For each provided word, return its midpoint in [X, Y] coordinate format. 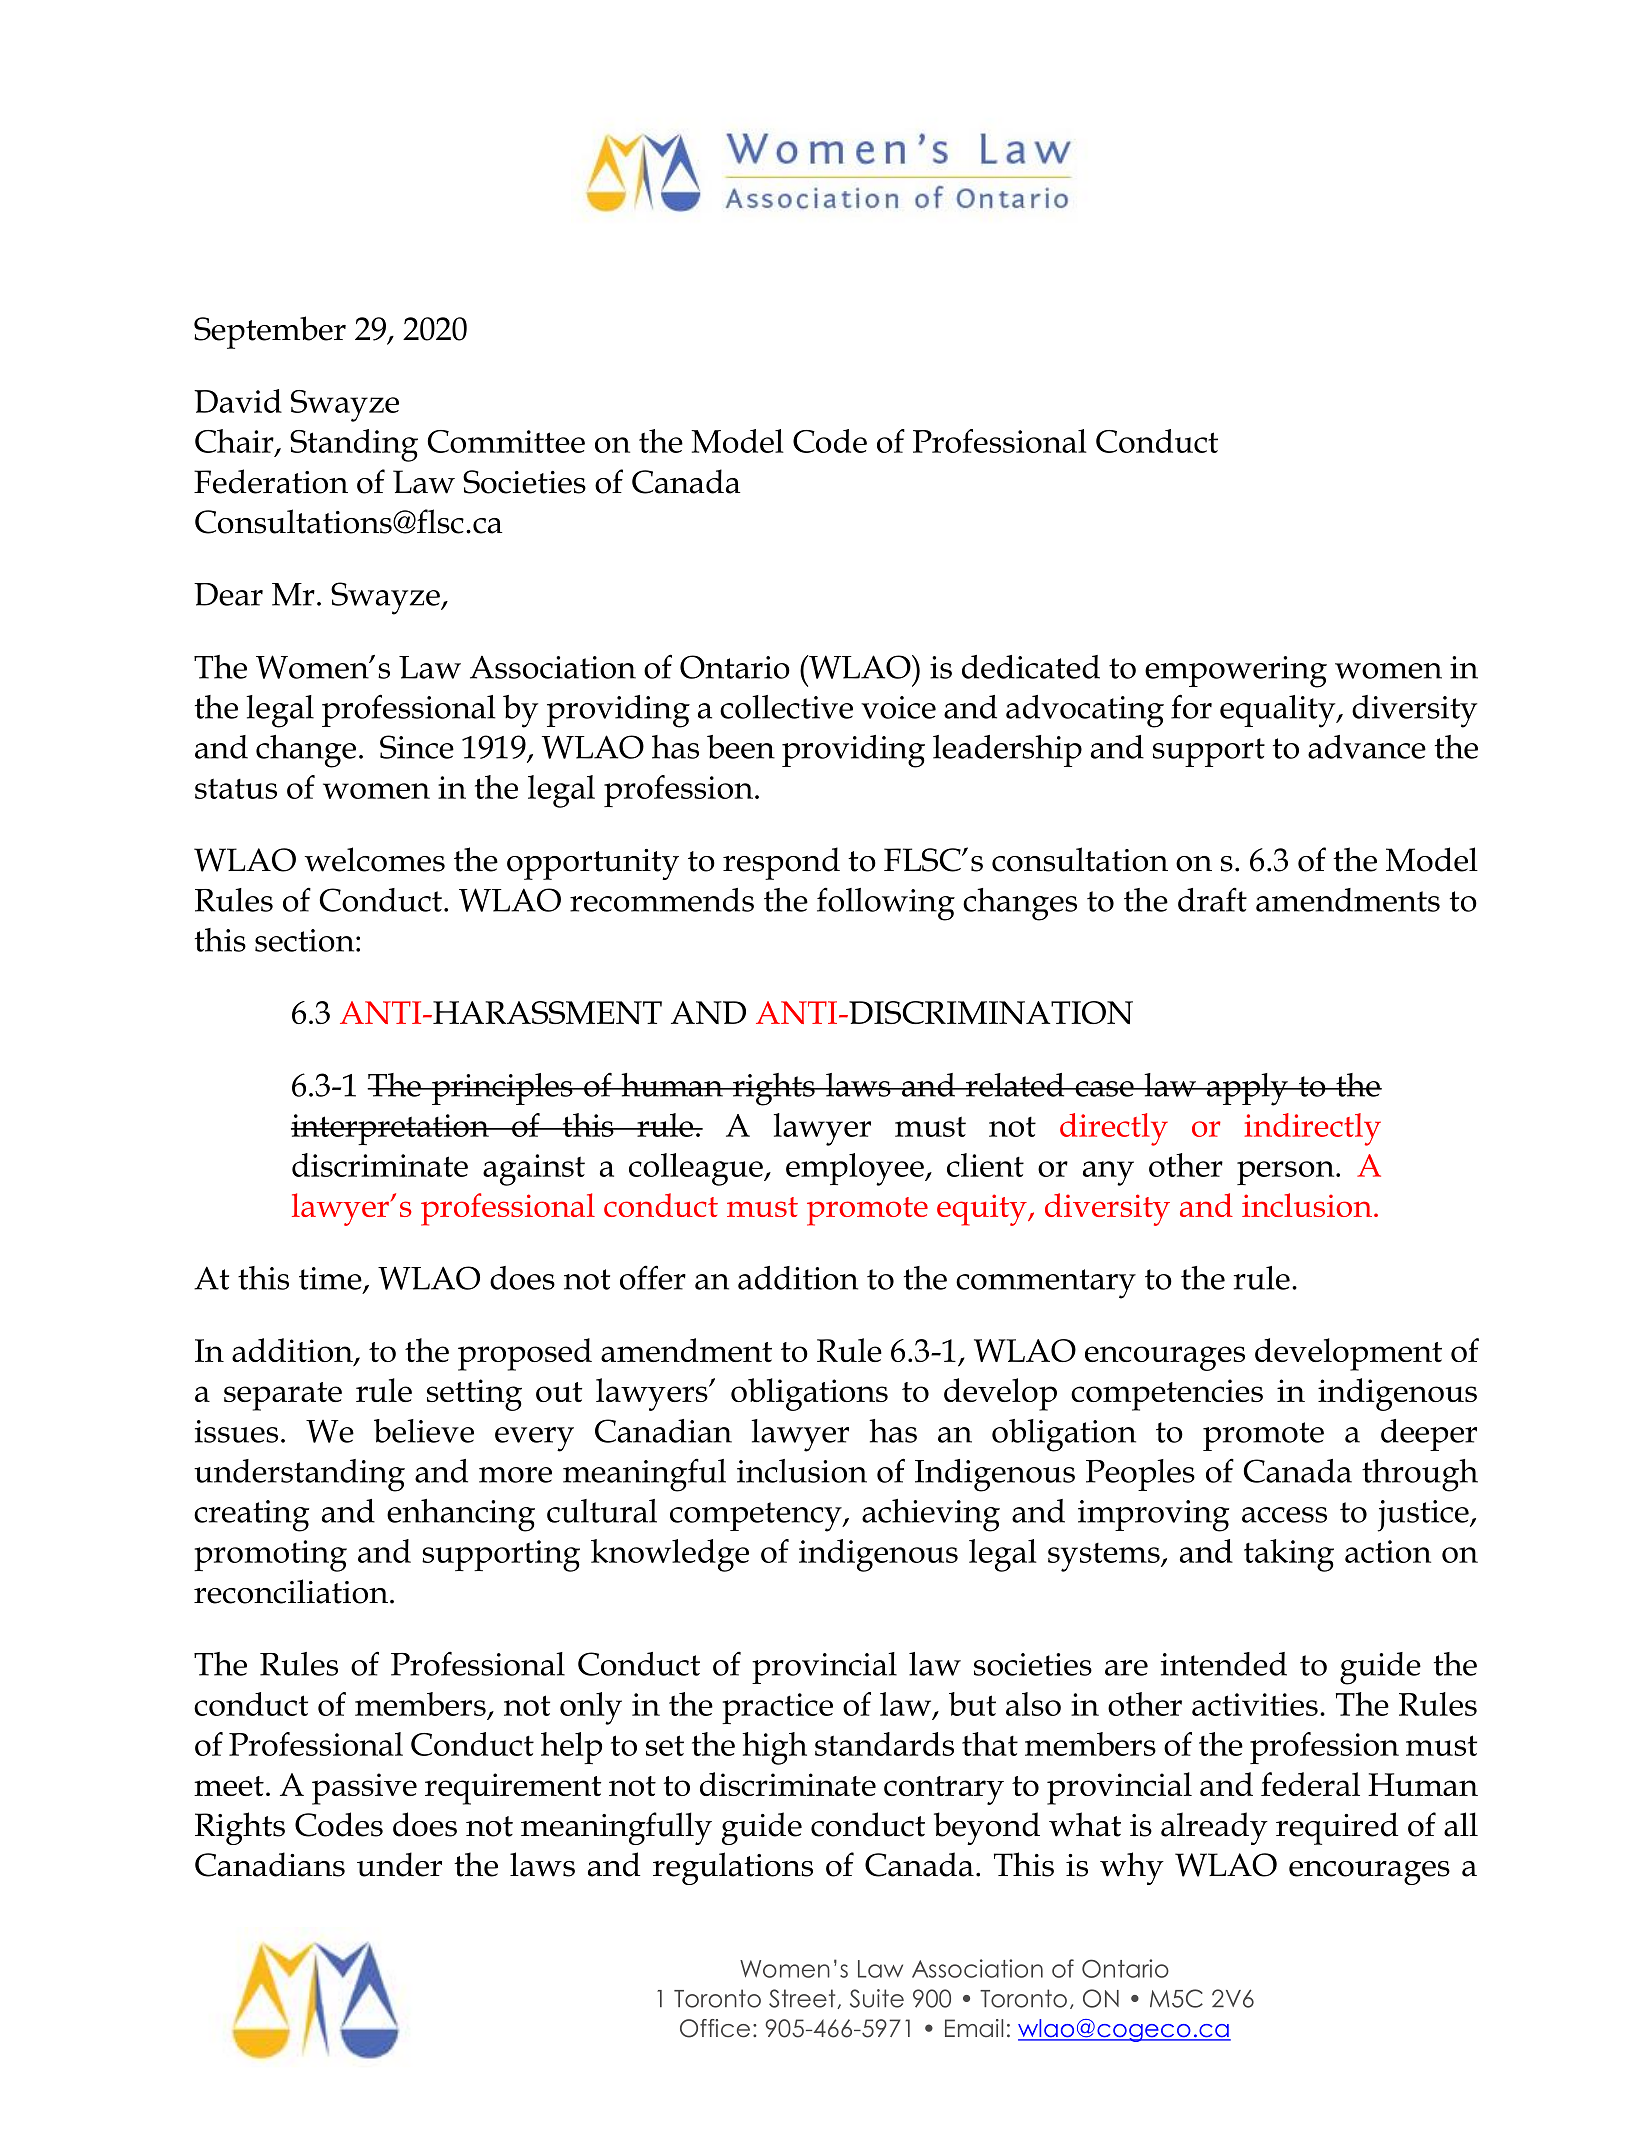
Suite [877, 1998]
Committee [506, 441]
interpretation [391, 1129]
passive [364, 1789]
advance [1367, 747]
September [270, 332]
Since [417, 747]
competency [757, 1517]
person [1287, 1173]
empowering [1236, 672]
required [1337, 1828]
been [741, 747]
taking [1289, 1555]
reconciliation [291, 1591]
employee [856, 1169]
